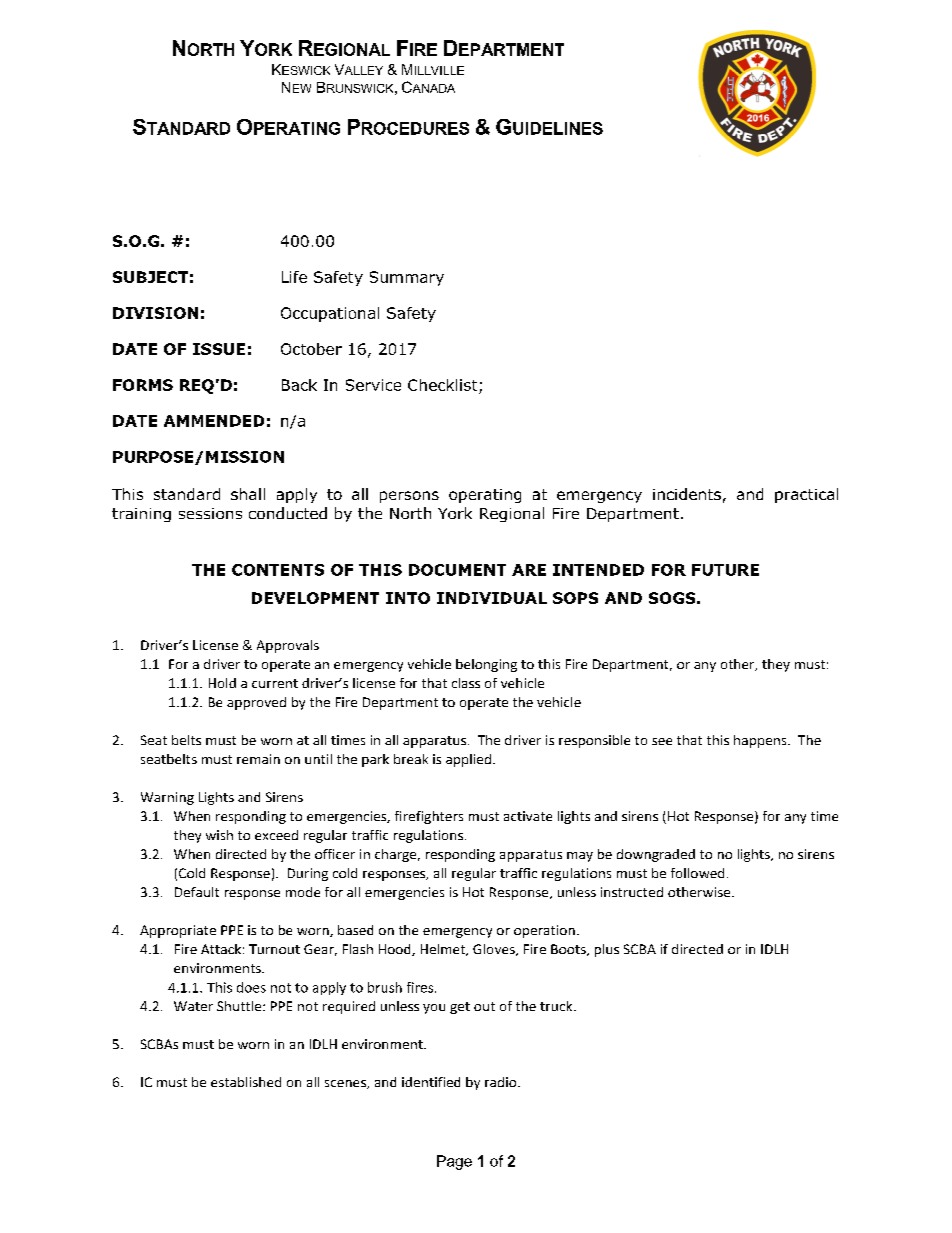 This page has height=1233, width=952. What do you see at coordinates (246, 1082) in the page?
I see `established` at bounding box center [246, 1082].
